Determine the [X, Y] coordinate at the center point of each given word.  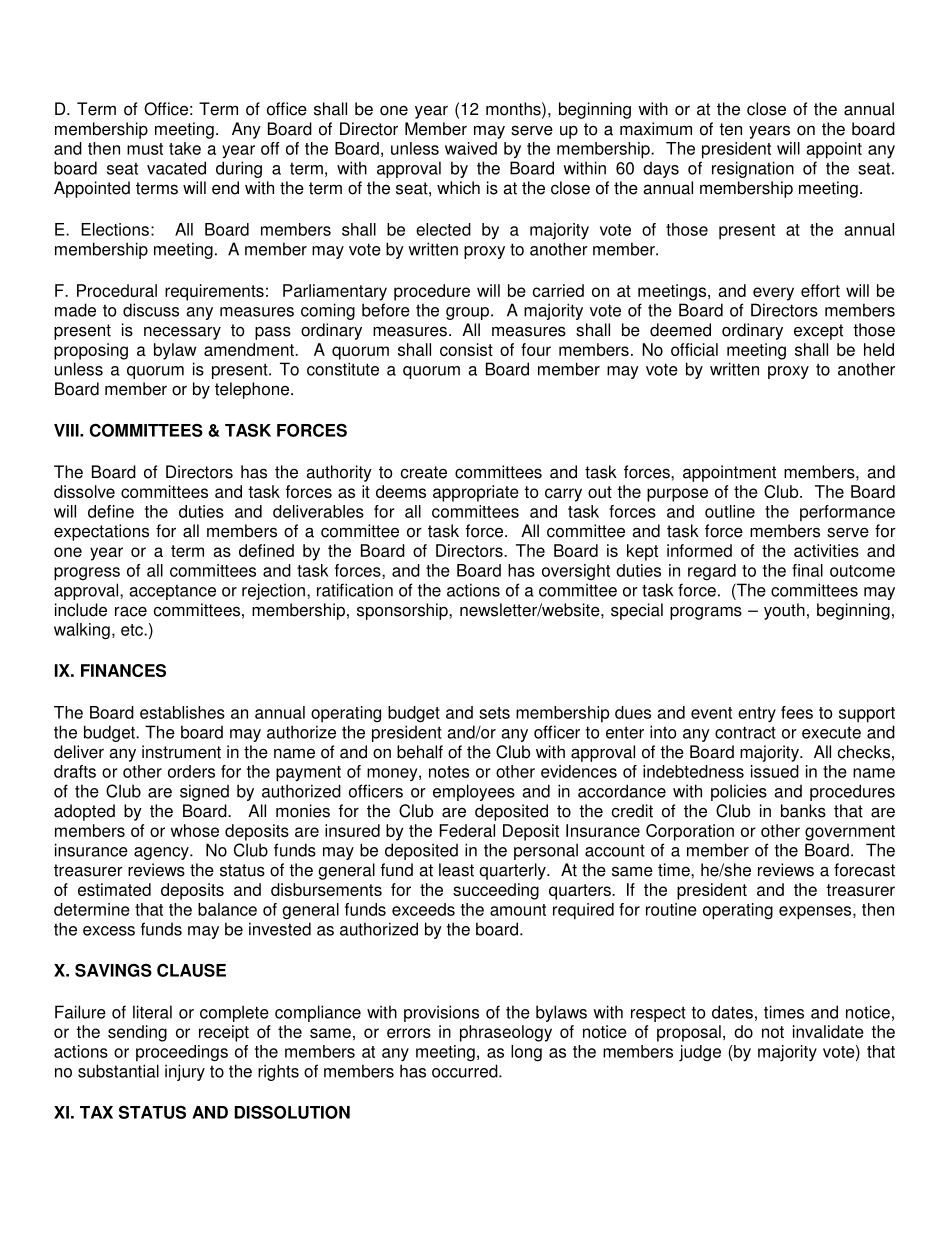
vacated [176, 168]
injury [185, 1072]
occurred [466, 1071]
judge [700, 1053]
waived [471, 148]
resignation [753, 169]
